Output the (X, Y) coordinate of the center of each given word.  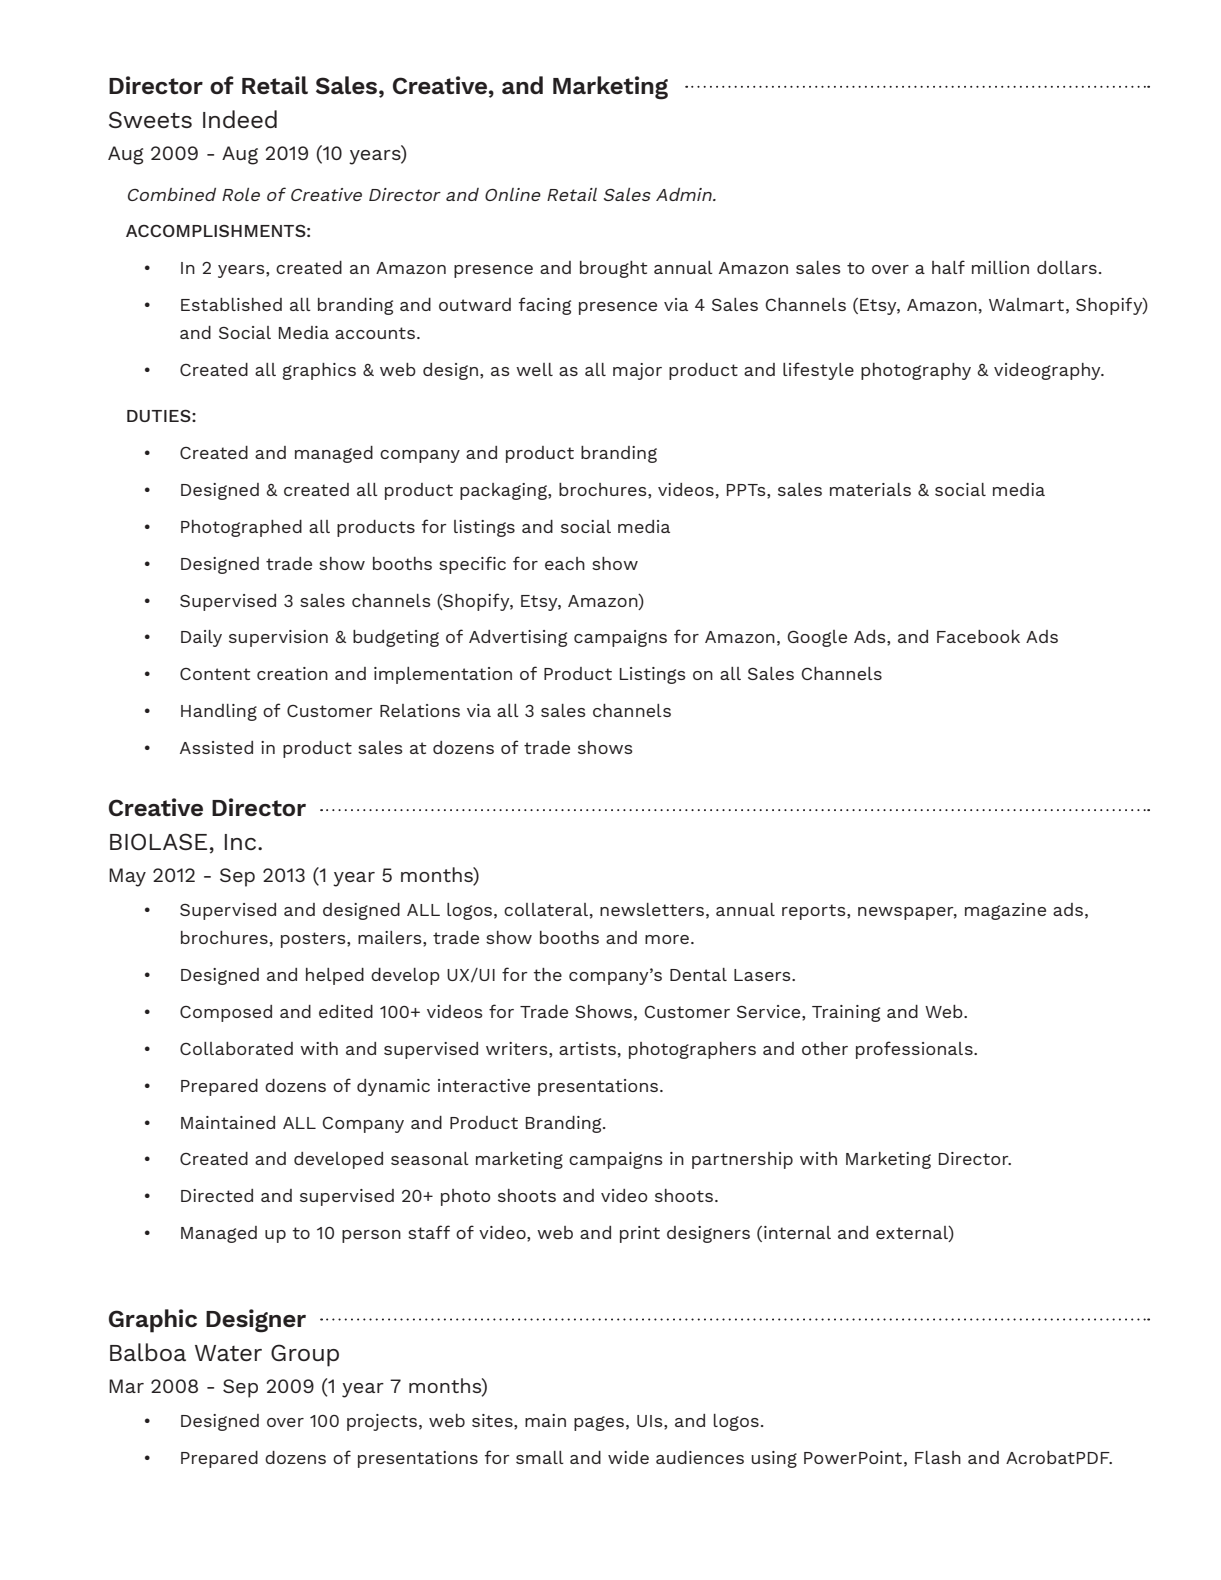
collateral (546, 909)
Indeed (240, 119)
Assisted (216, 747)
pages (599, 1423)
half (948, 267)
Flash (938, 1457)
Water (228, 1353)
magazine (1005, 911)
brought (614, 269)
